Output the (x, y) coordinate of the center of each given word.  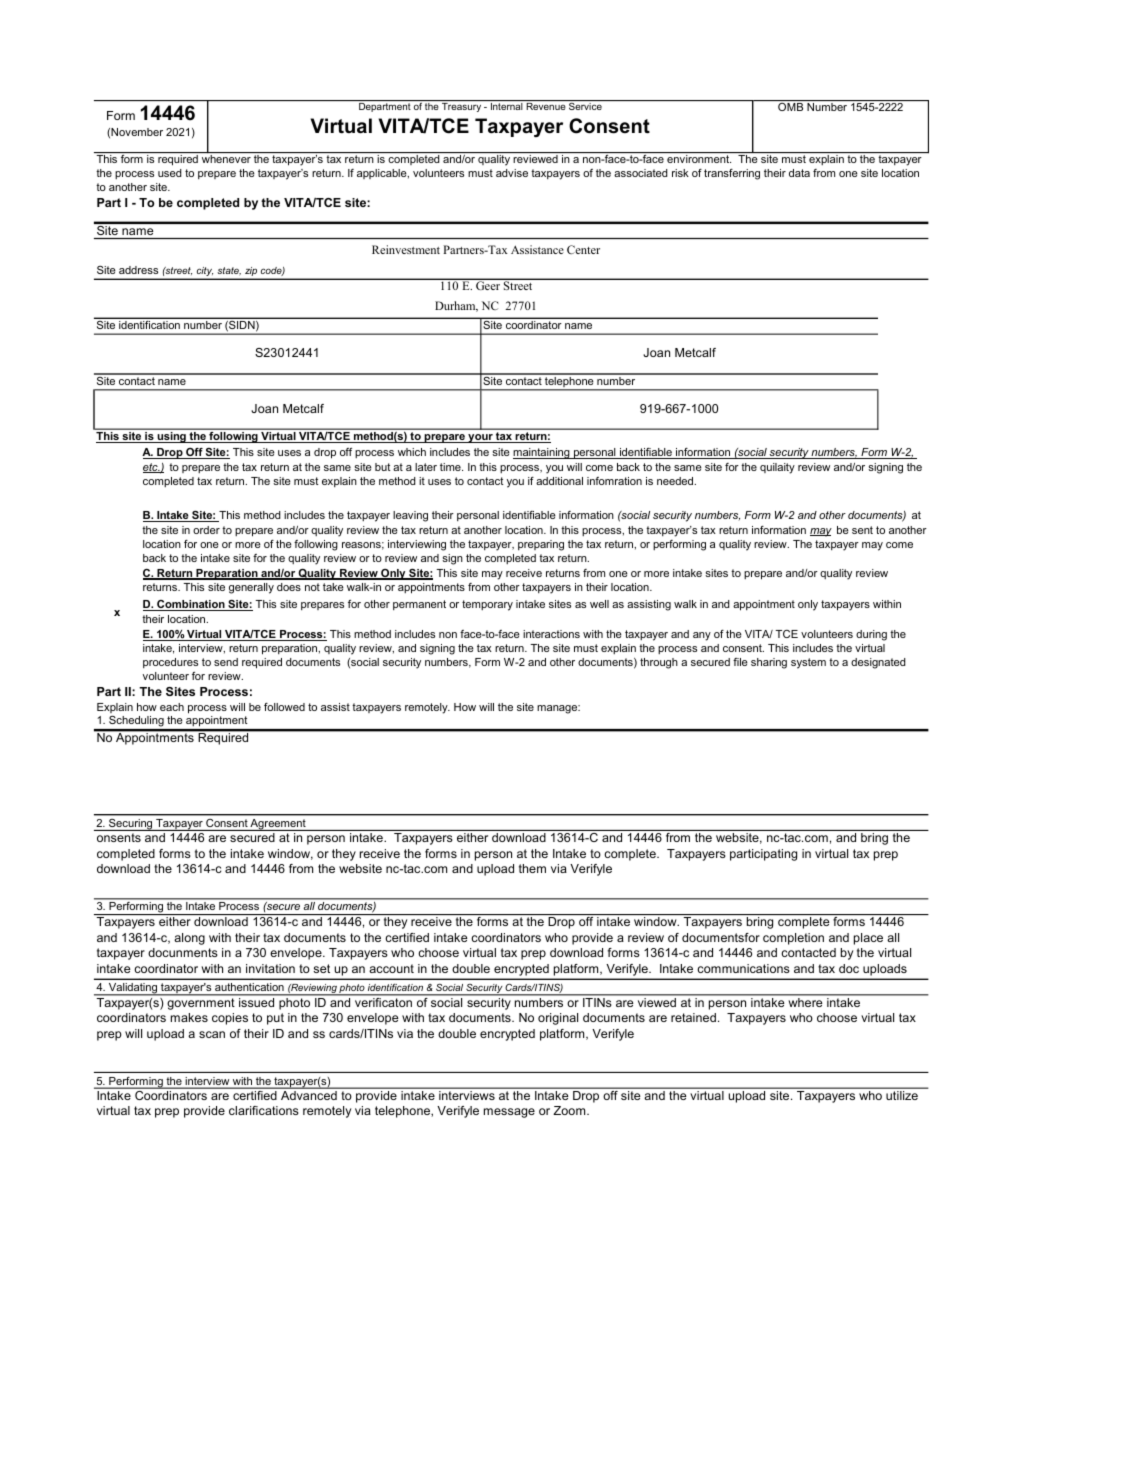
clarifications (264, 1110)
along (189, 939)
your (480, 438)
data (799, 173)
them (532, 868)
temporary (487, 605)
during (871, 635)
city (204, 273)
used (170, 173)
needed (676, 481)
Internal (507, 106)
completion (793, 939)
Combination (191, 605)
